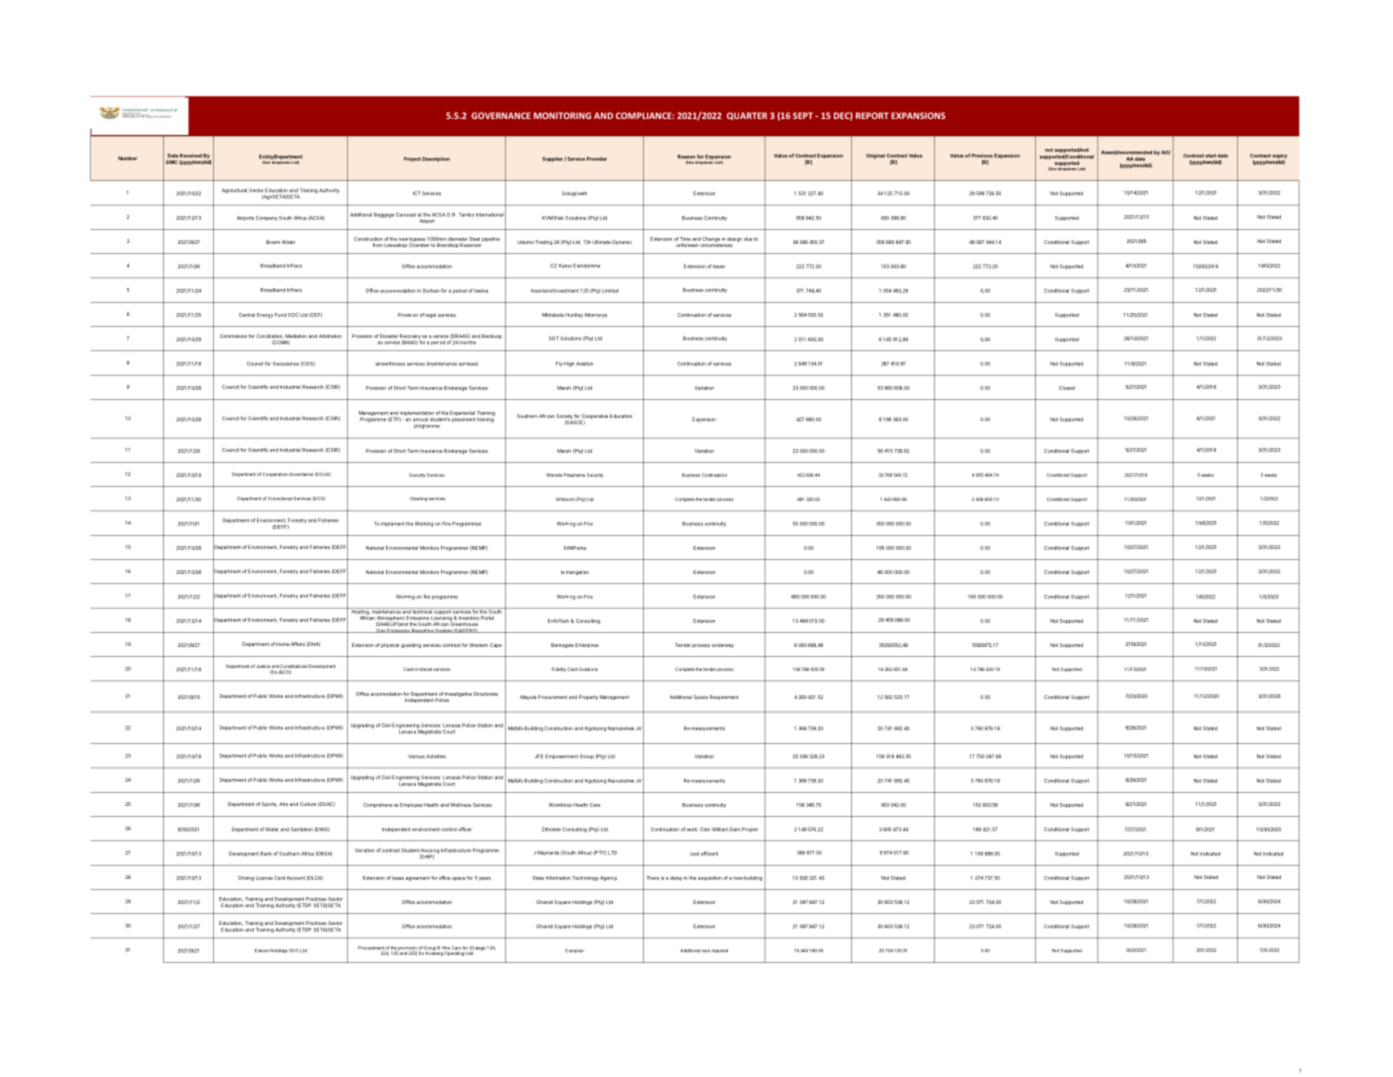 Image resolution: width=1393 pixels, height=1077 pixels. I want to click on Received, so click(191, 156).
